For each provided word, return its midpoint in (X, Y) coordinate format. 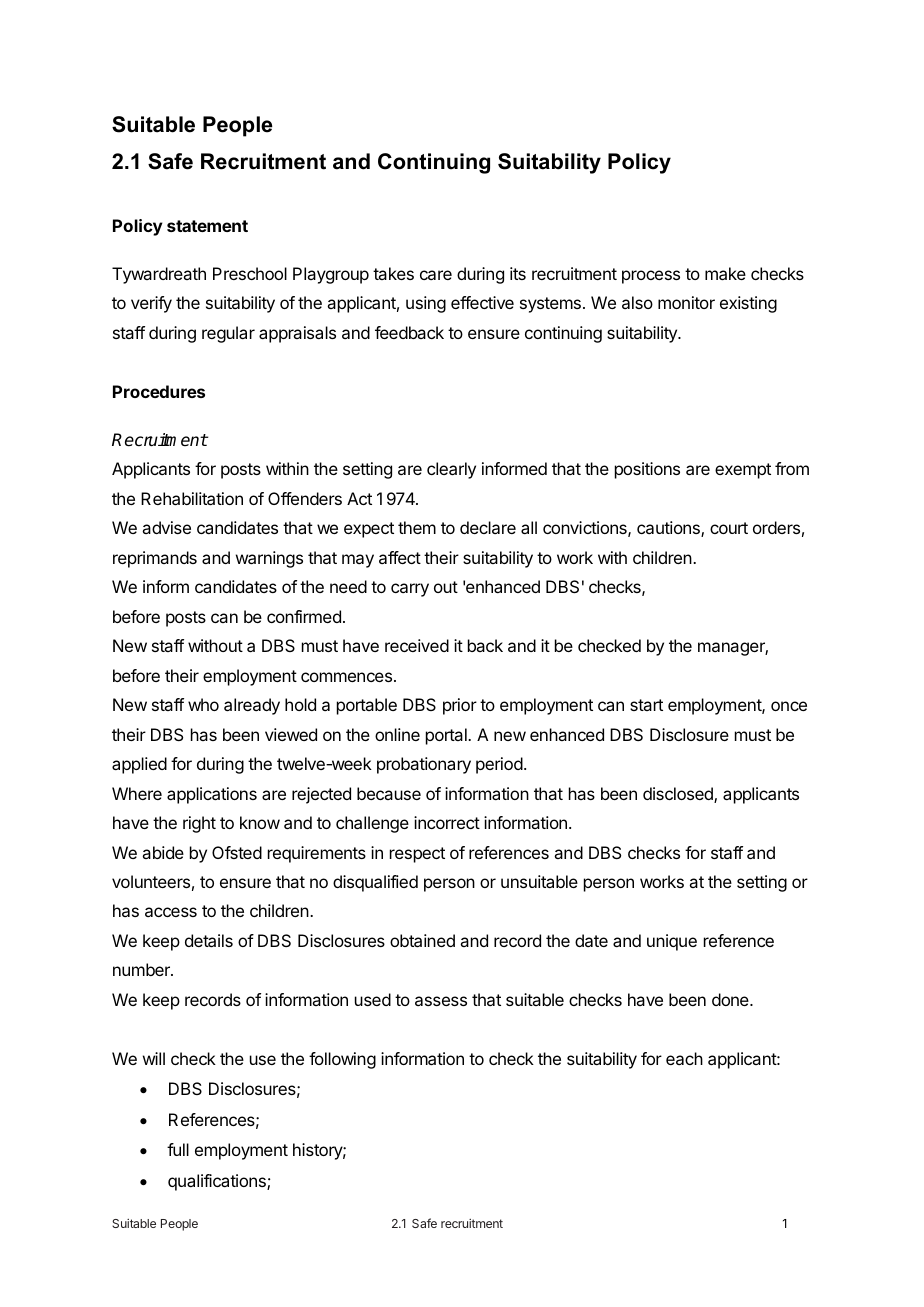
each (684, 1058)
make (725, 273)
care (436, 275)
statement (207, 226)
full (178, 1149)
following (342, 1060)
